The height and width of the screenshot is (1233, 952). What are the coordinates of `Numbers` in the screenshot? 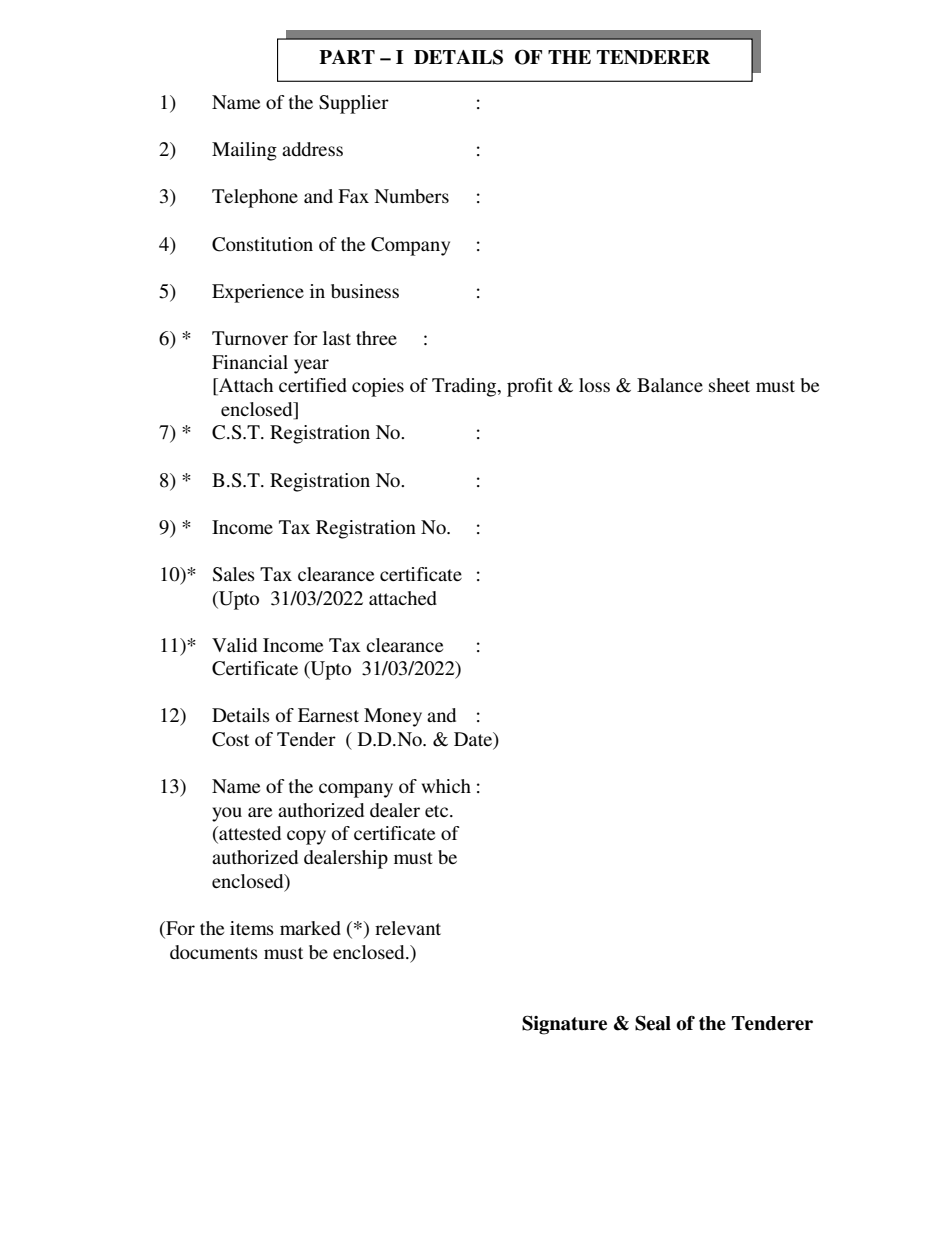 It's located at (411, 196).
